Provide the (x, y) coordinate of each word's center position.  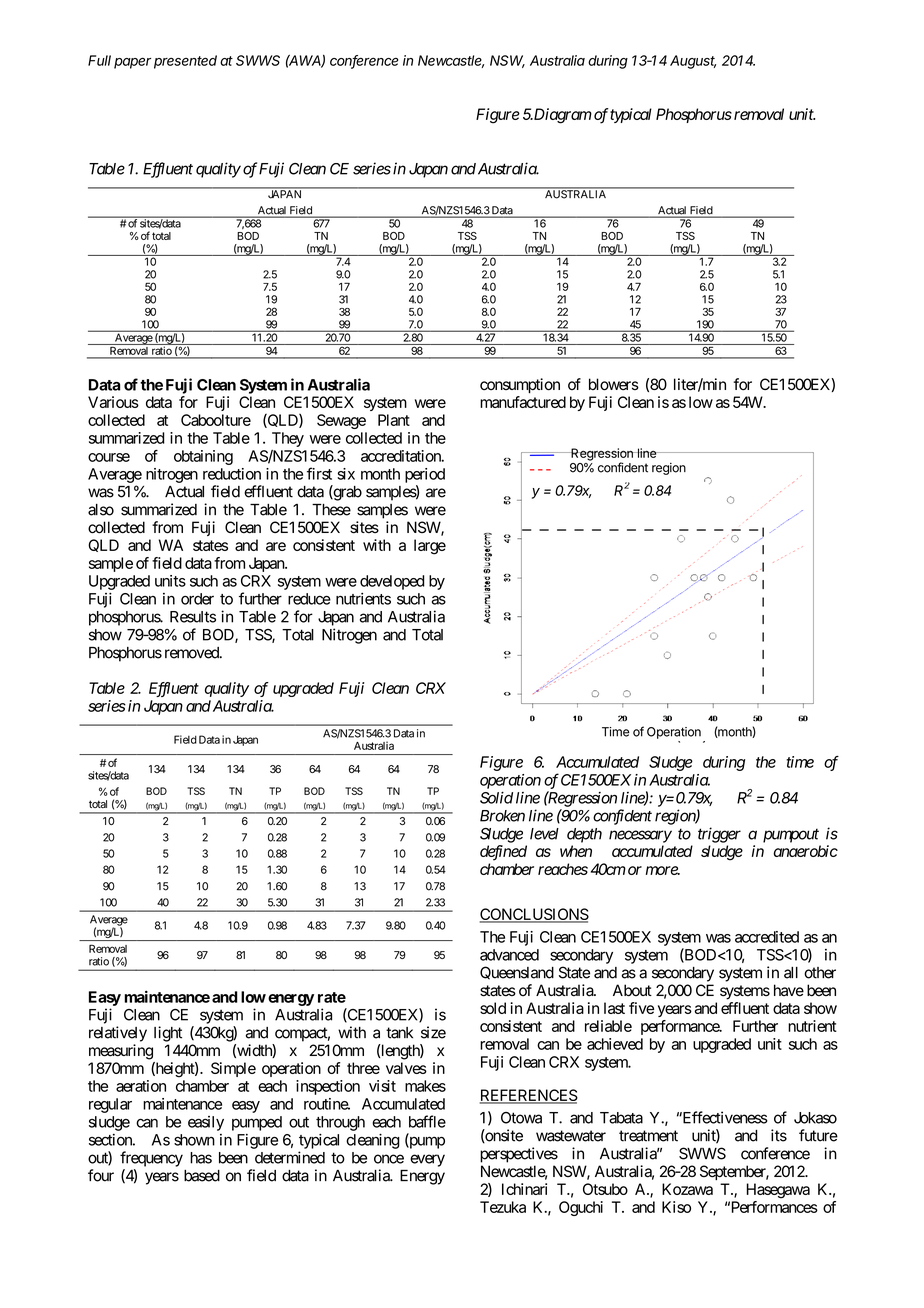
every (427, 1160)
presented (185, 62)
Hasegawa (778, 1191)
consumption (520, 385)
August (693, 62)
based (202, 1176)
